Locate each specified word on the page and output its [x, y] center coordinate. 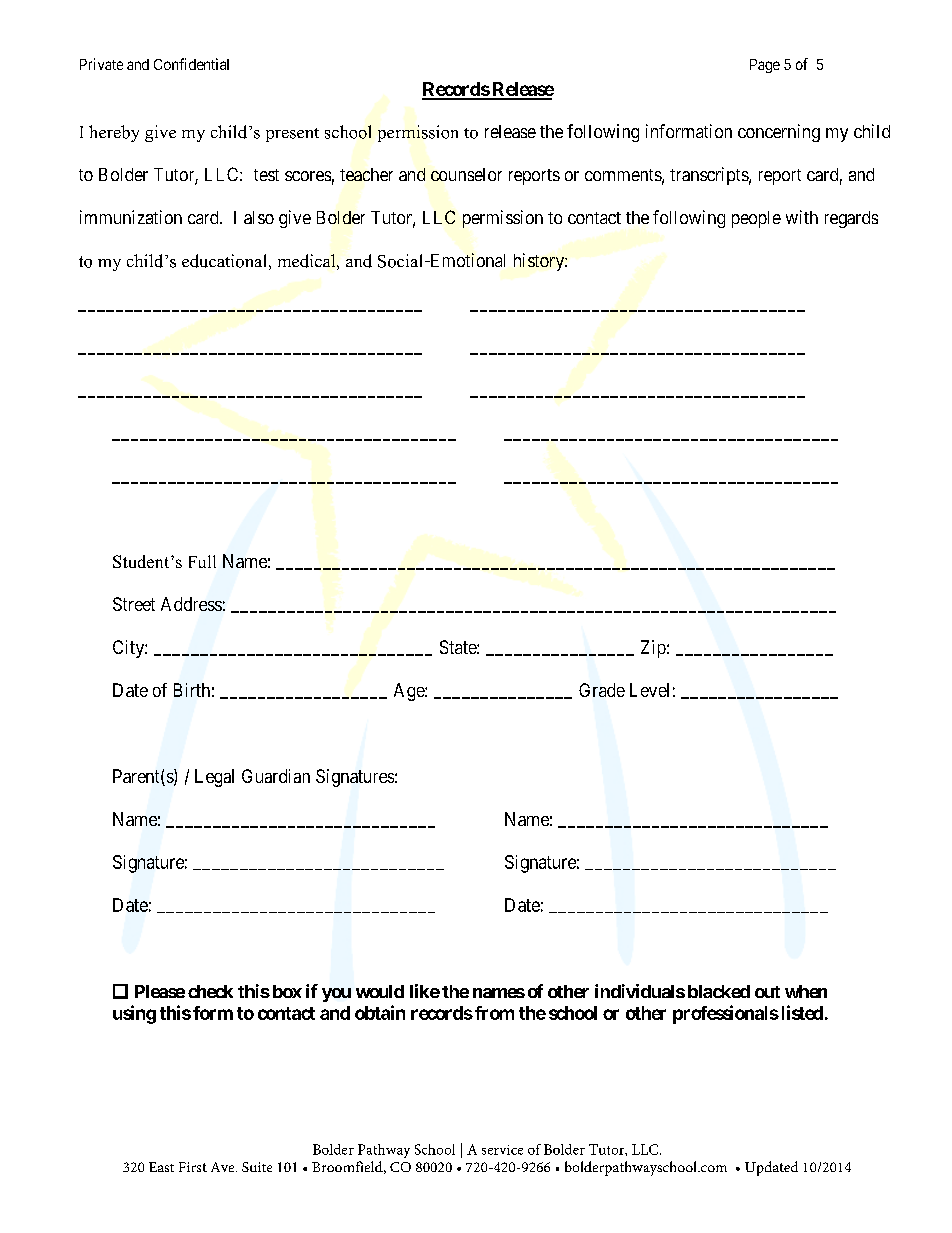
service [502, 1150]
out [767, 992]
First [193, 1167]
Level [649, 690]
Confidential [191, 64]
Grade [602, 690]
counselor [466, 174]
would [380, 991]
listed [800, 1012]
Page [765, 66]
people [756, 219]
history [540, 262]
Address [191, 604]
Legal [214, 778]
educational [224, 261]
